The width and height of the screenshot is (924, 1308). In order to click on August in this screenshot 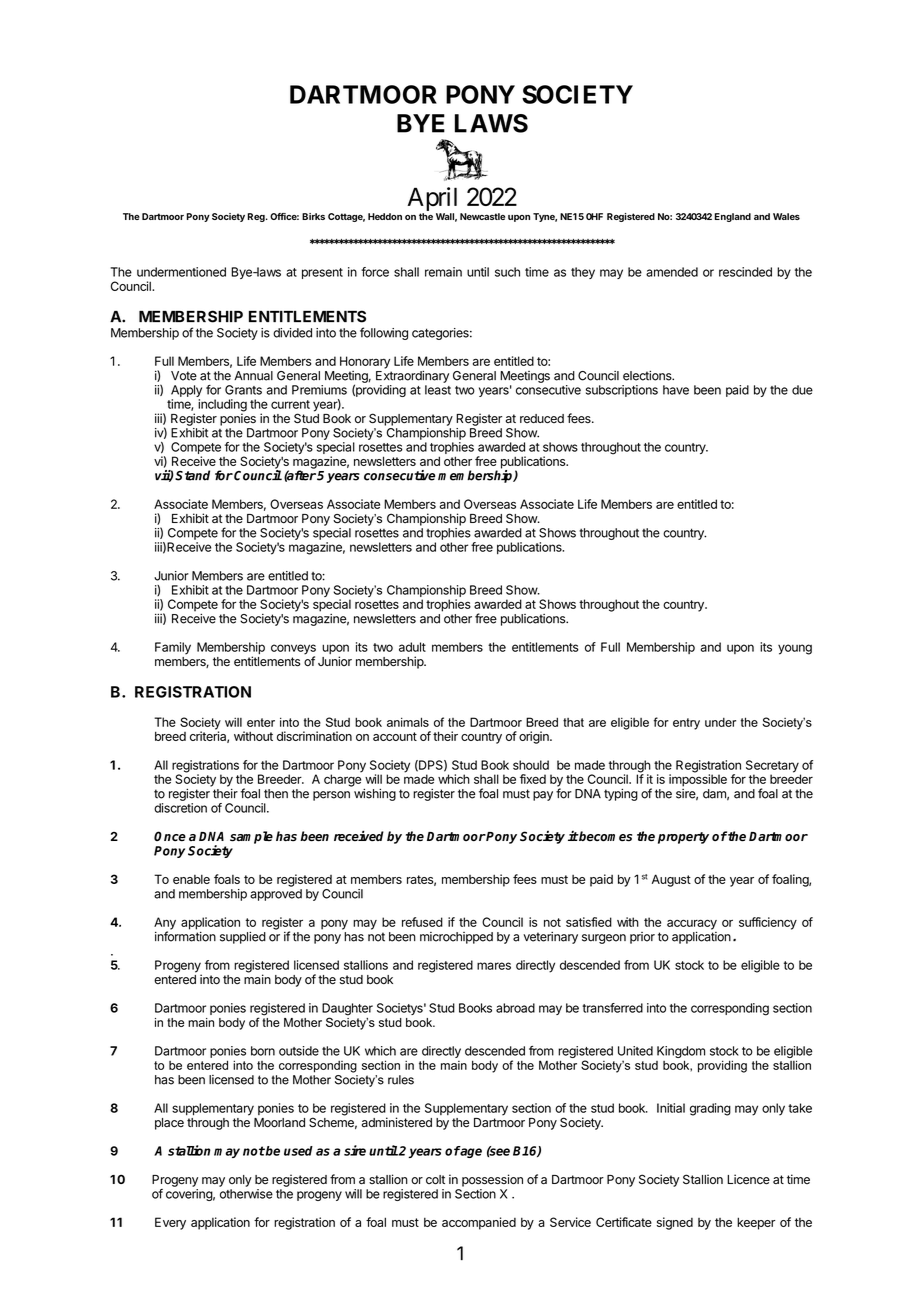, I will do `click(671, 880)`.
